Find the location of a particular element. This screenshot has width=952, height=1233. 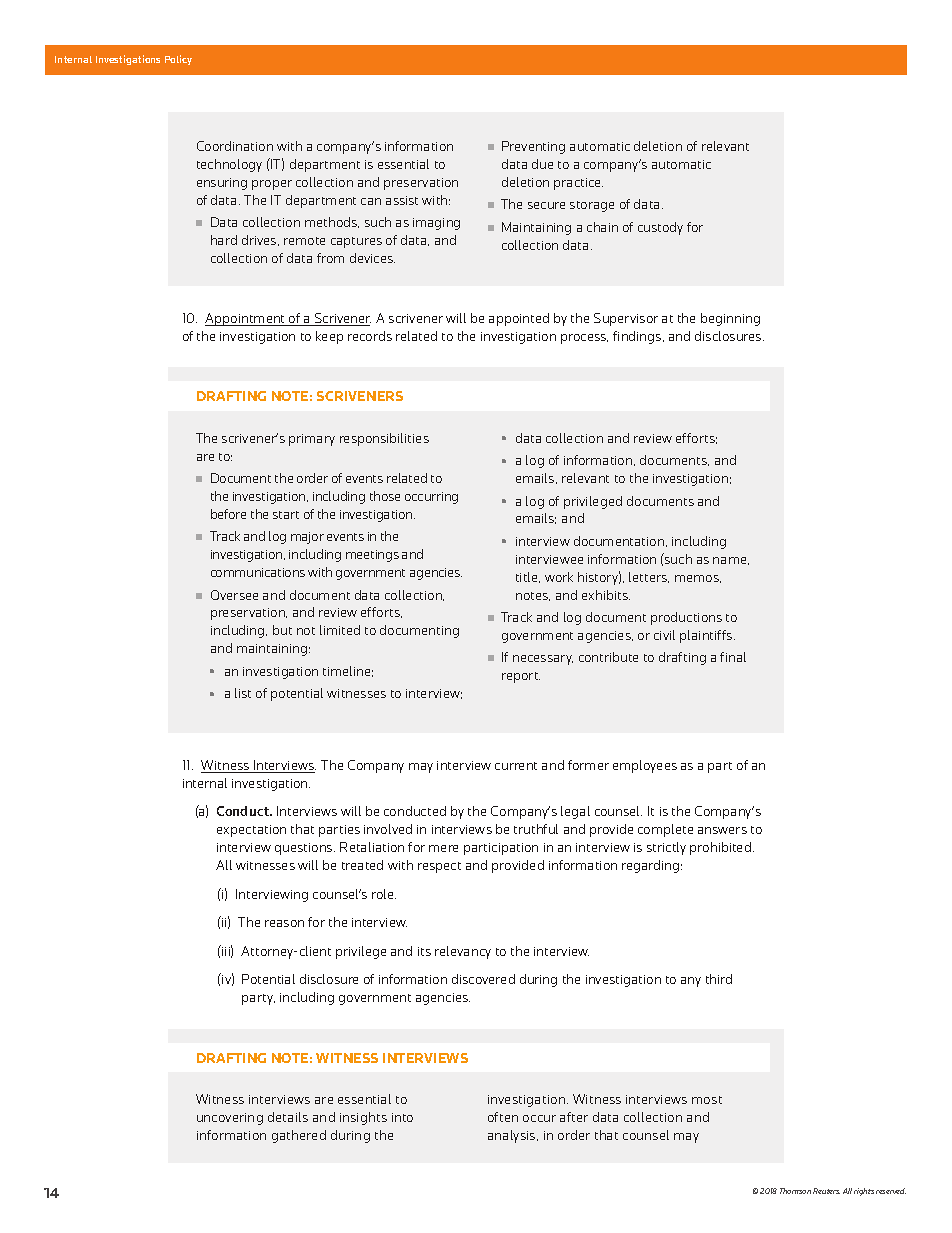

Oversee is located at coordinates (234, 595).
